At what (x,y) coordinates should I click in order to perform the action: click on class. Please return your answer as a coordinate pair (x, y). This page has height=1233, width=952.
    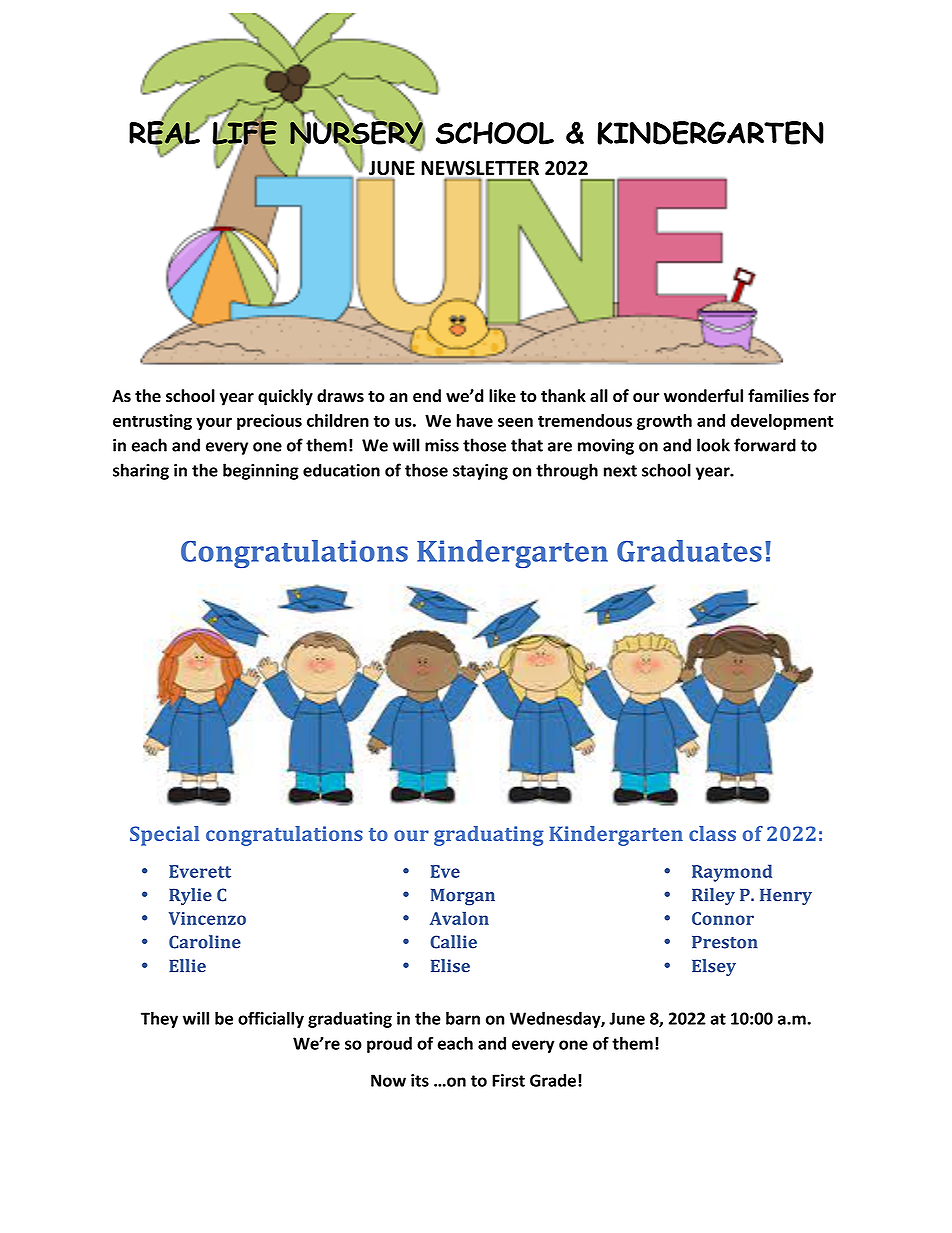
    Looking at the image, I should click on (712, 833).
